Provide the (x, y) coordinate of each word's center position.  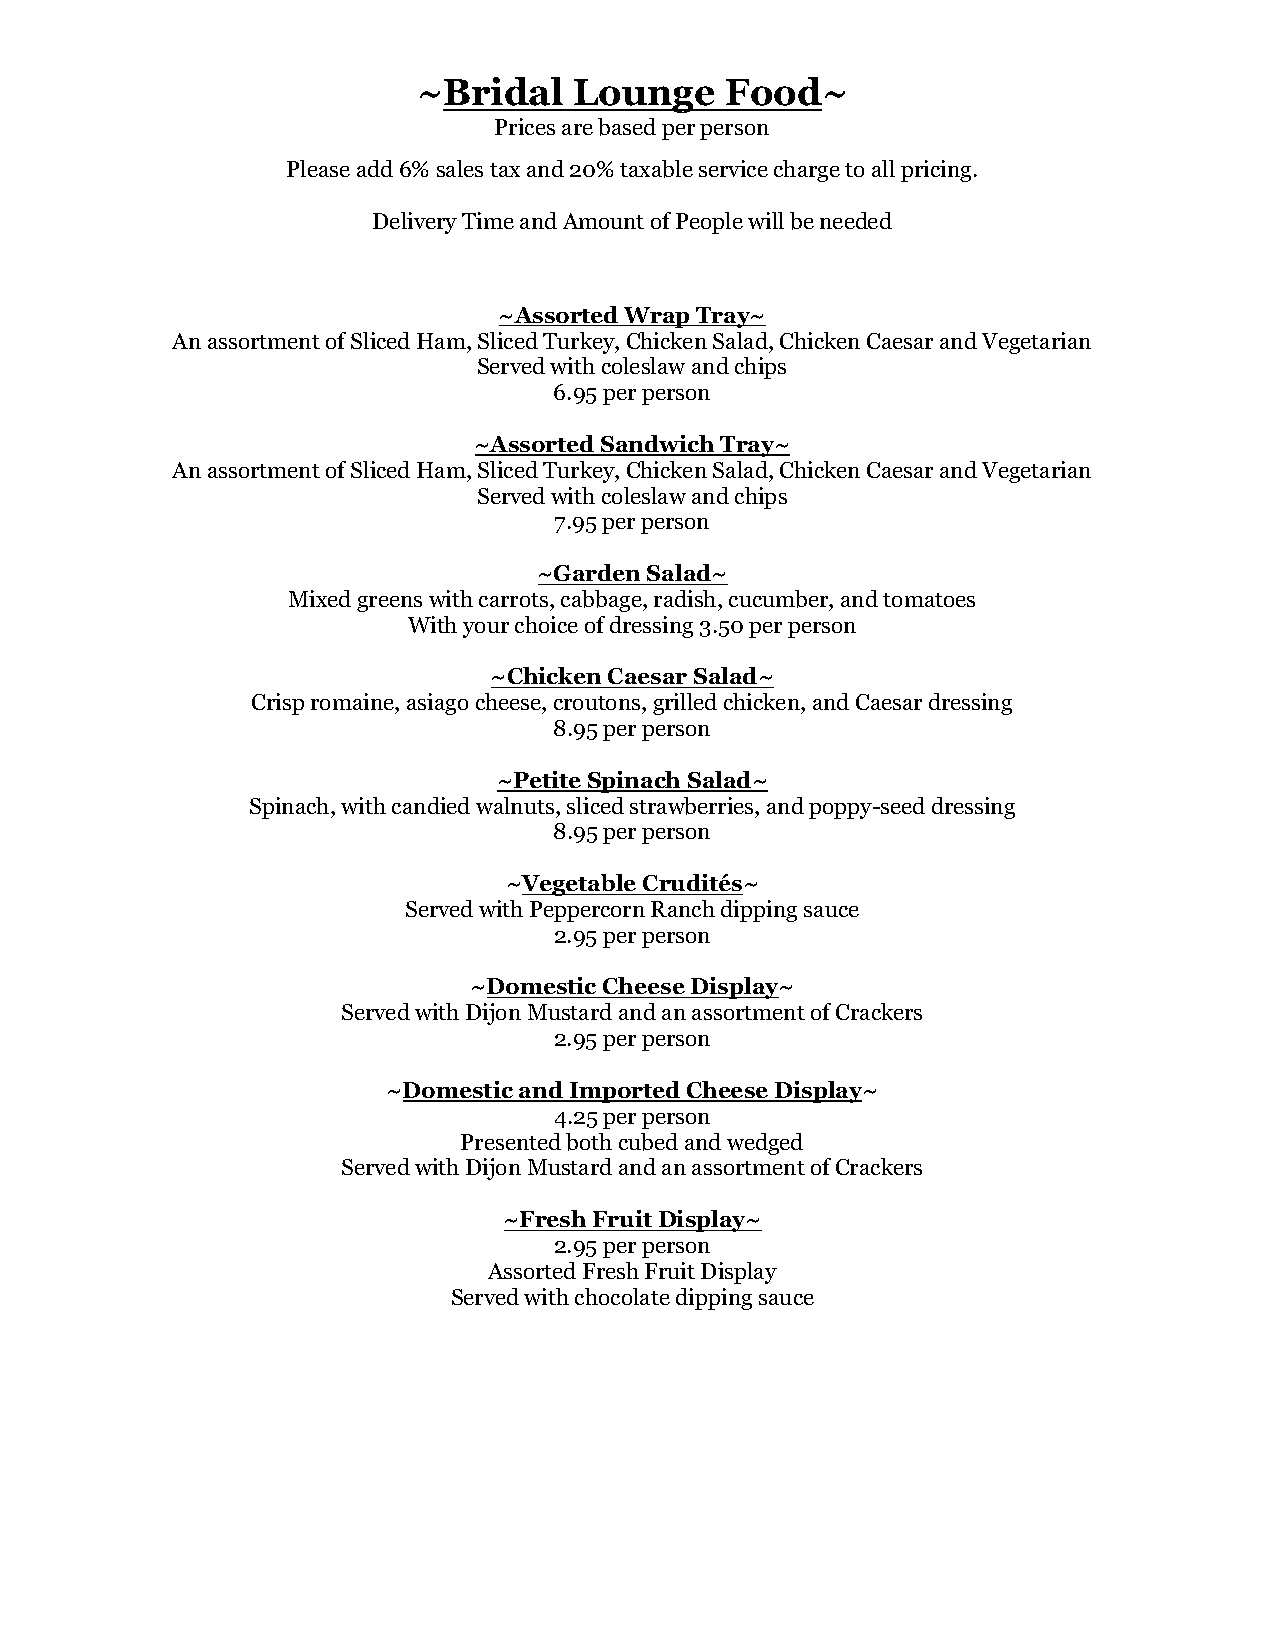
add (375, 168)
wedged (765, 1144)
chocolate (622, 1296)
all (883, 168)
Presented (511, 1141)
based (627, 127)
